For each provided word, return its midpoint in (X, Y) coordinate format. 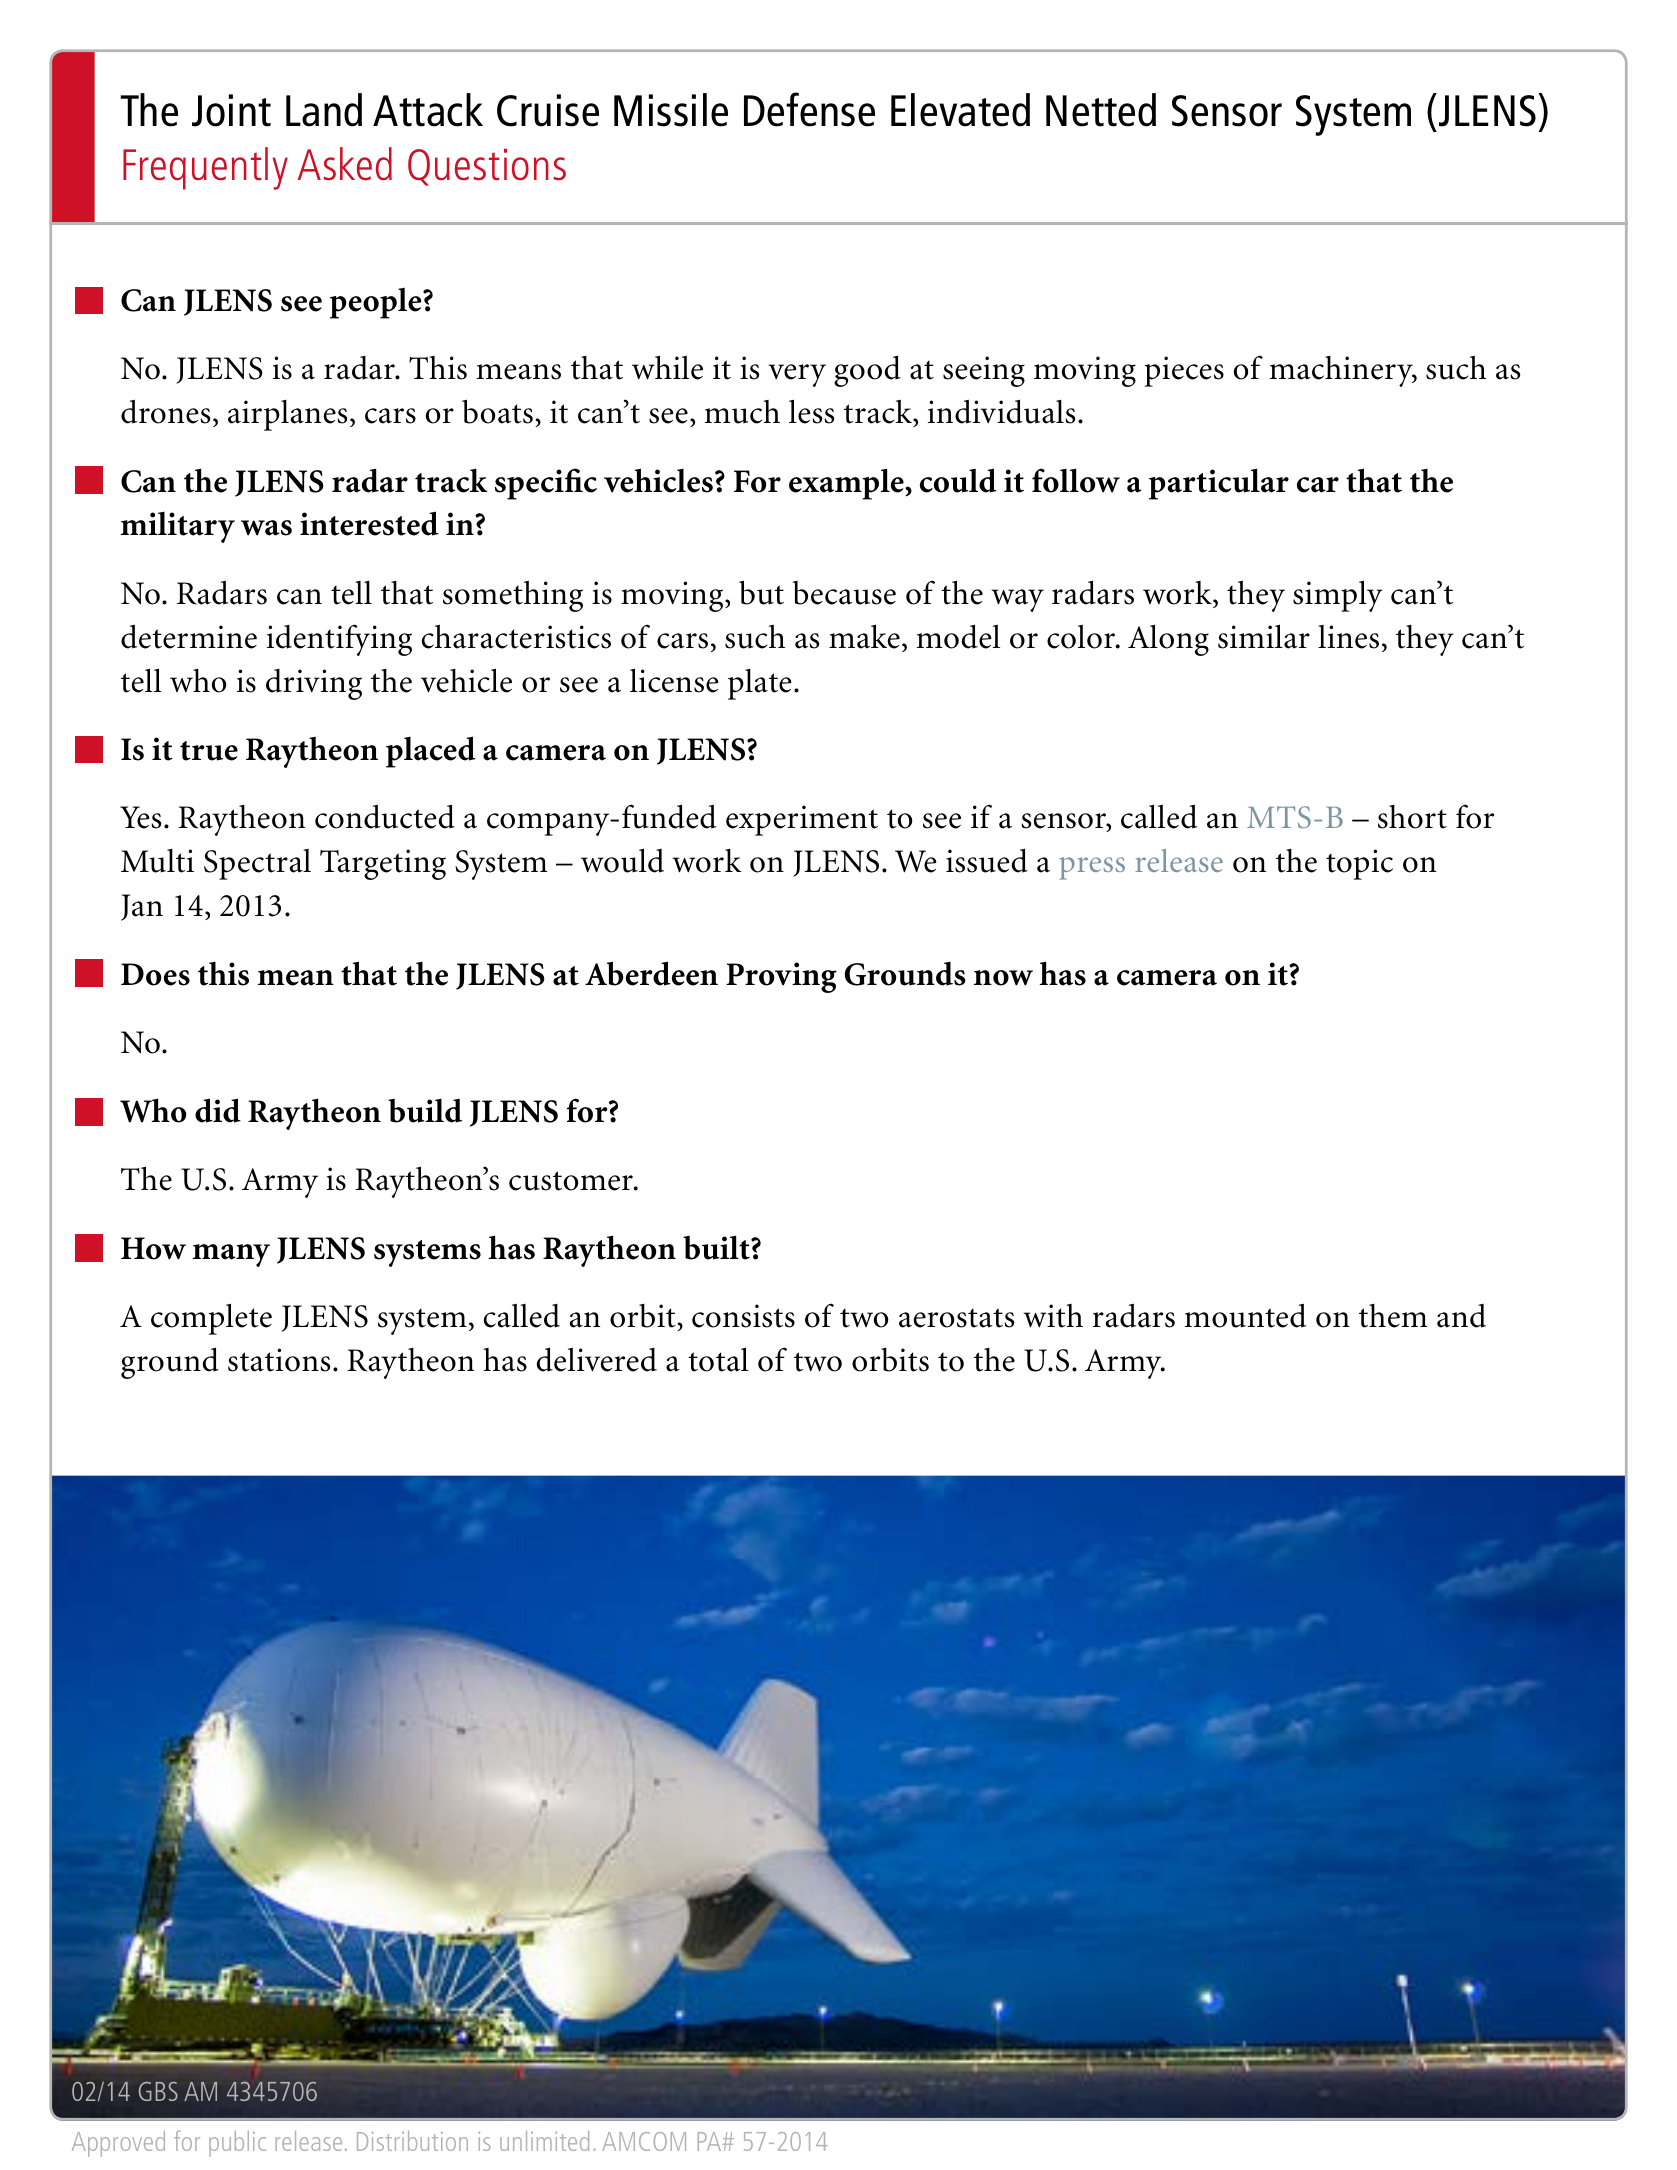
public (237, 2144)
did (218, 1110)
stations (279, 1360)
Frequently (205, 168)
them (1393, 1316)
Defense (809, 109)
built (717, 1247)
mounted (1245, 1315)
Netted (1101, 110)
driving (314, 684)
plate (760, 684)
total (718, 1359)
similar (1264, 636)
